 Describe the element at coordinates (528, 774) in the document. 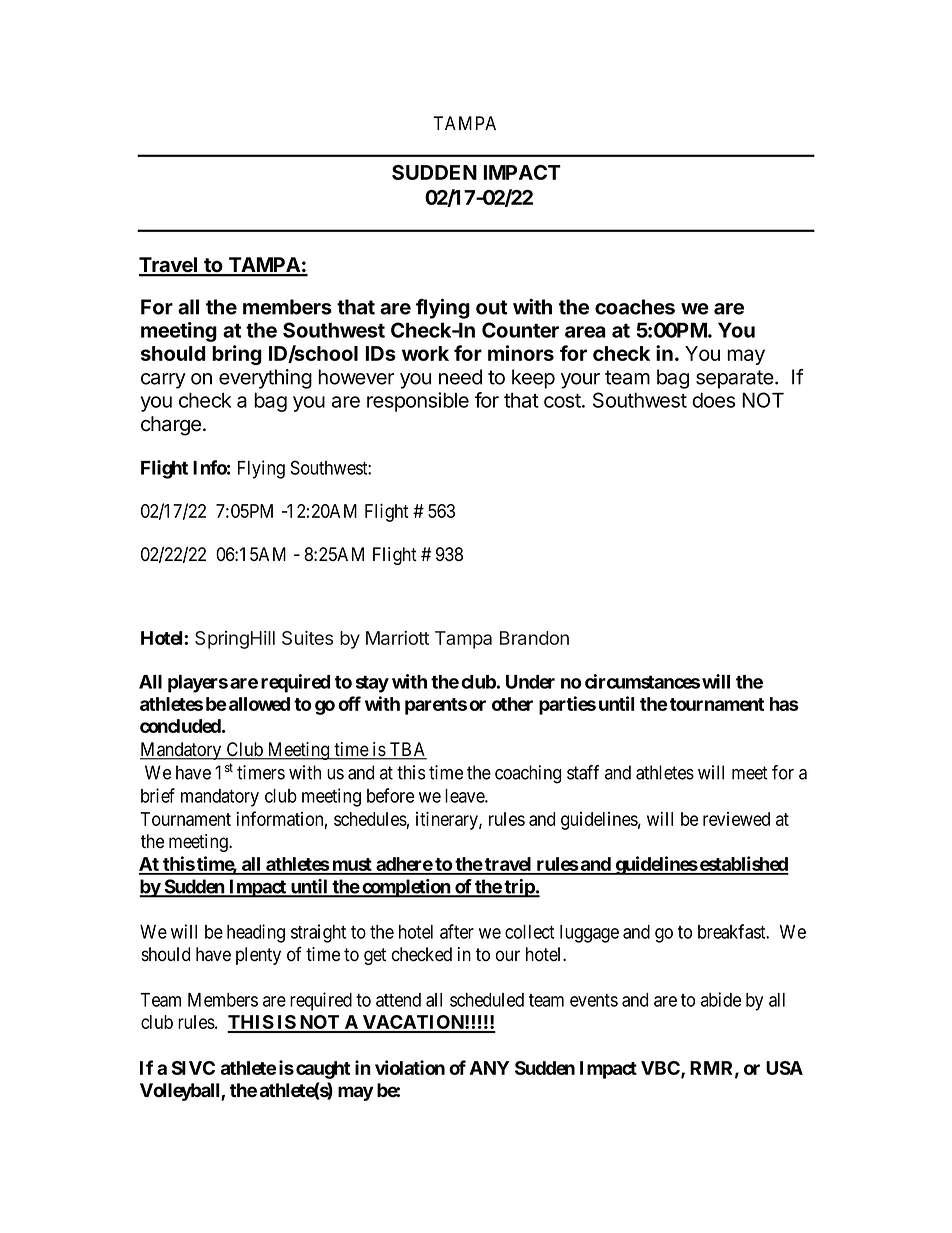

I see `coaching` at that location.
